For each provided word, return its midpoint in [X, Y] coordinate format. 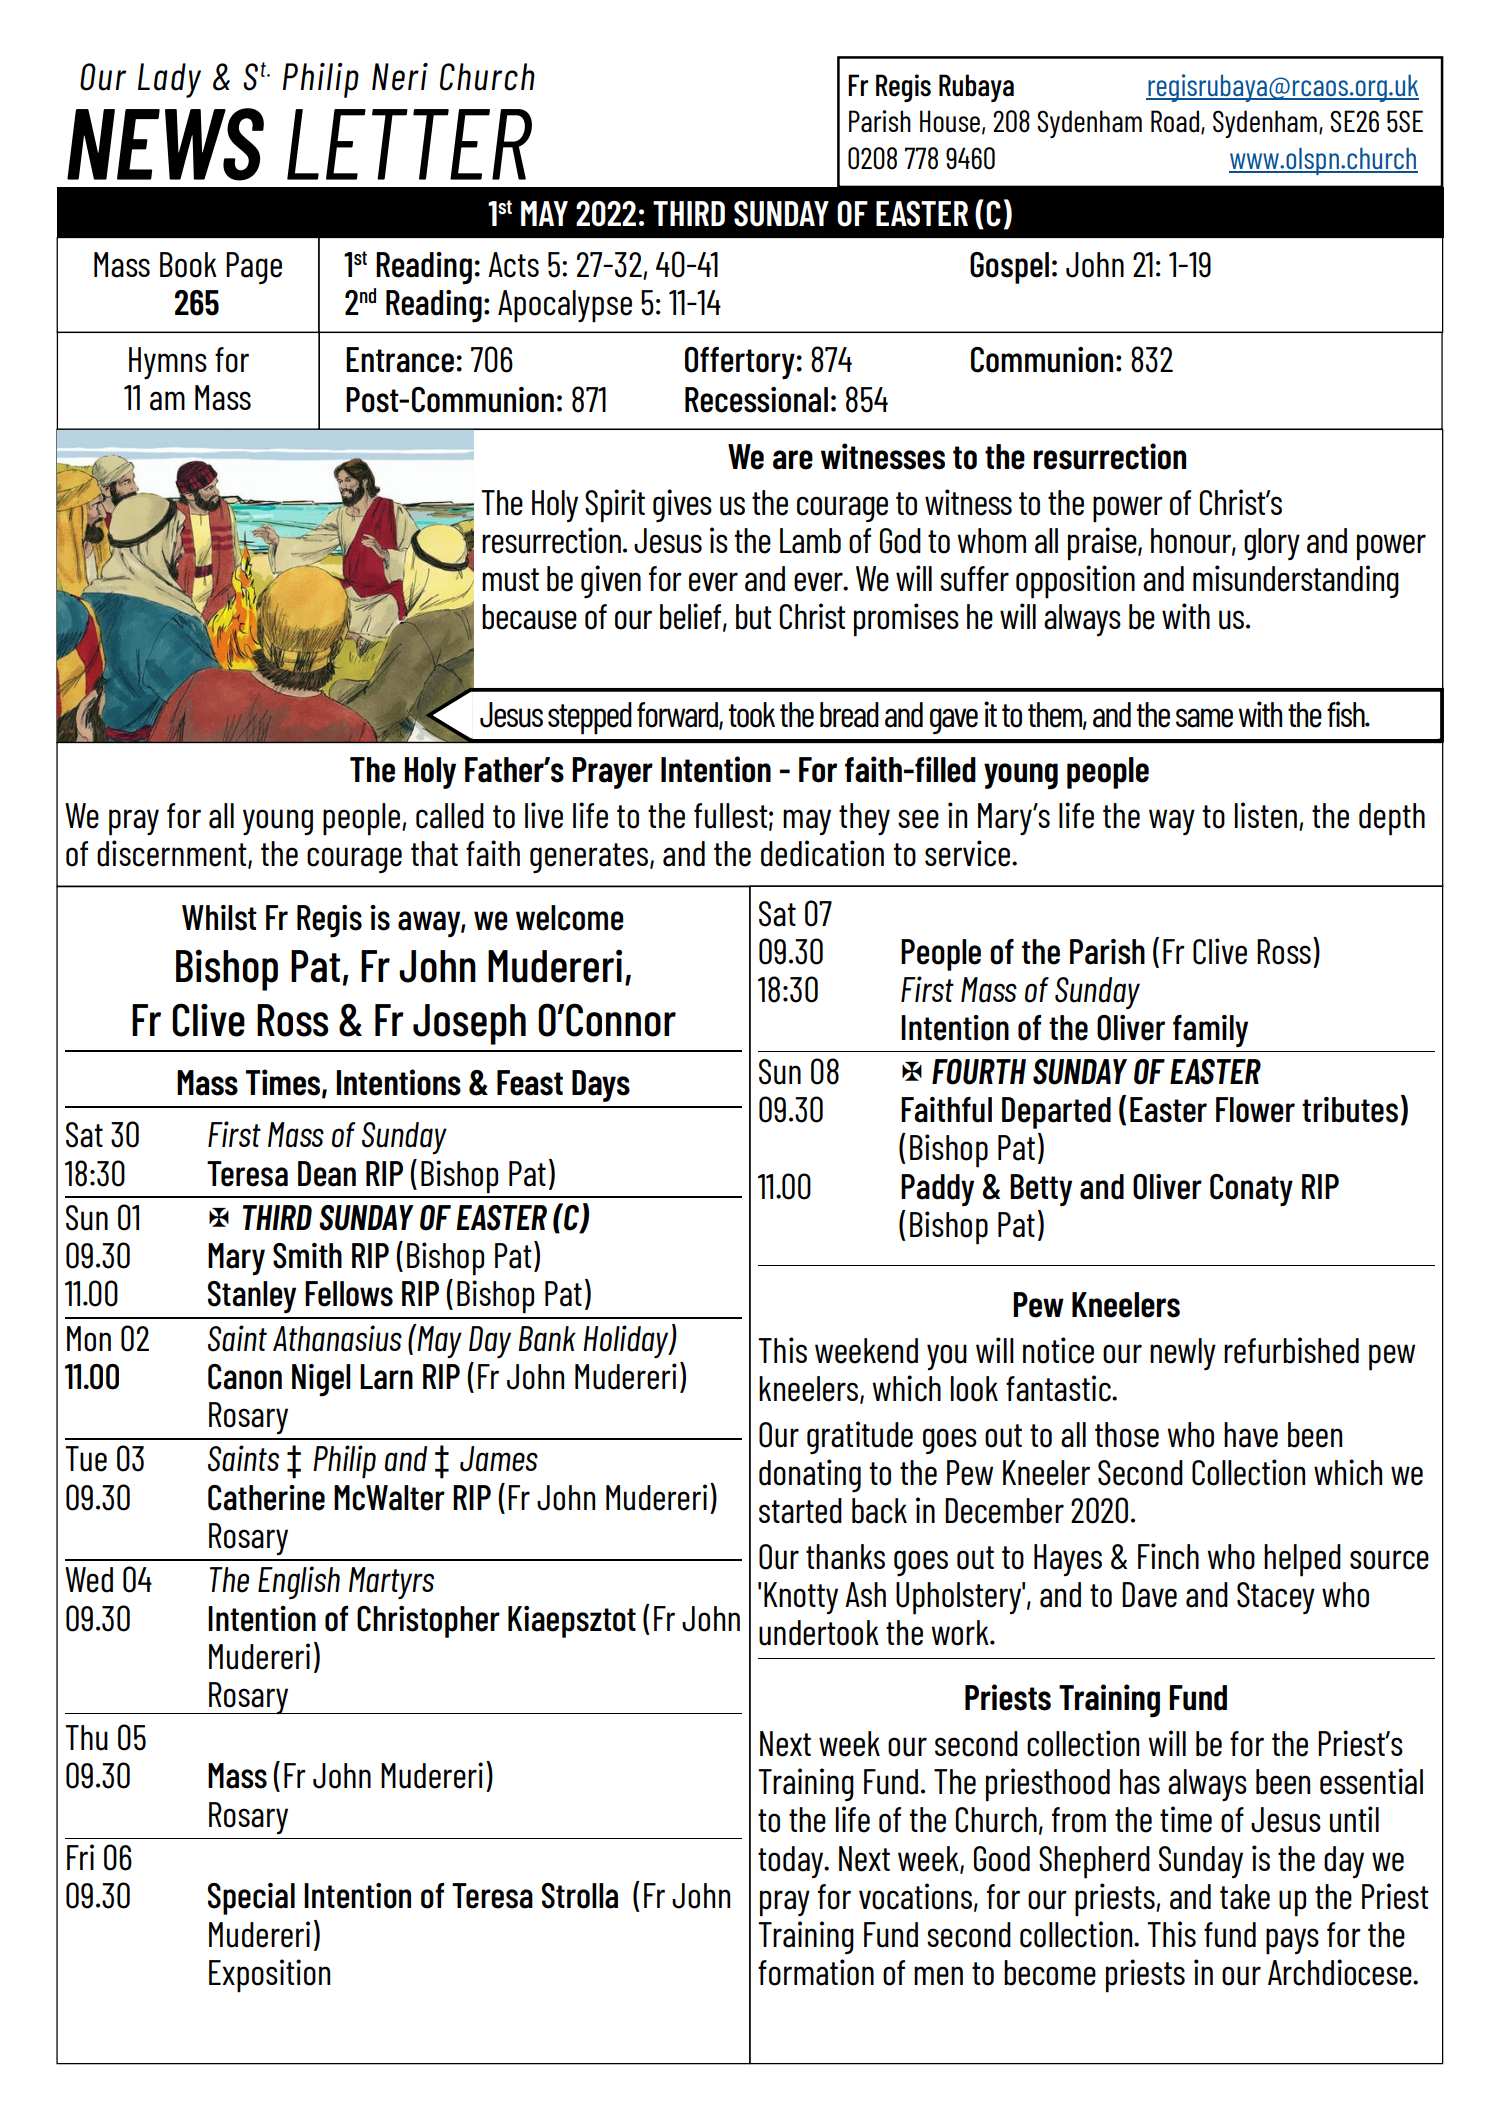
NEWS [165, 144]
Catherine [266, 1498]
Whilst [219, 918]
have [1251, 1435]
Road [1175, 121]
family [1210, 1031]
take [1245, 1897]
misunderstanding [1296, 581]
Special [251, 1899]
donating [810, 1476]
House [950, 121]
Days [601, 1086]
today [792, 1862]
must [510, 580]
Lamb [810, 541]
